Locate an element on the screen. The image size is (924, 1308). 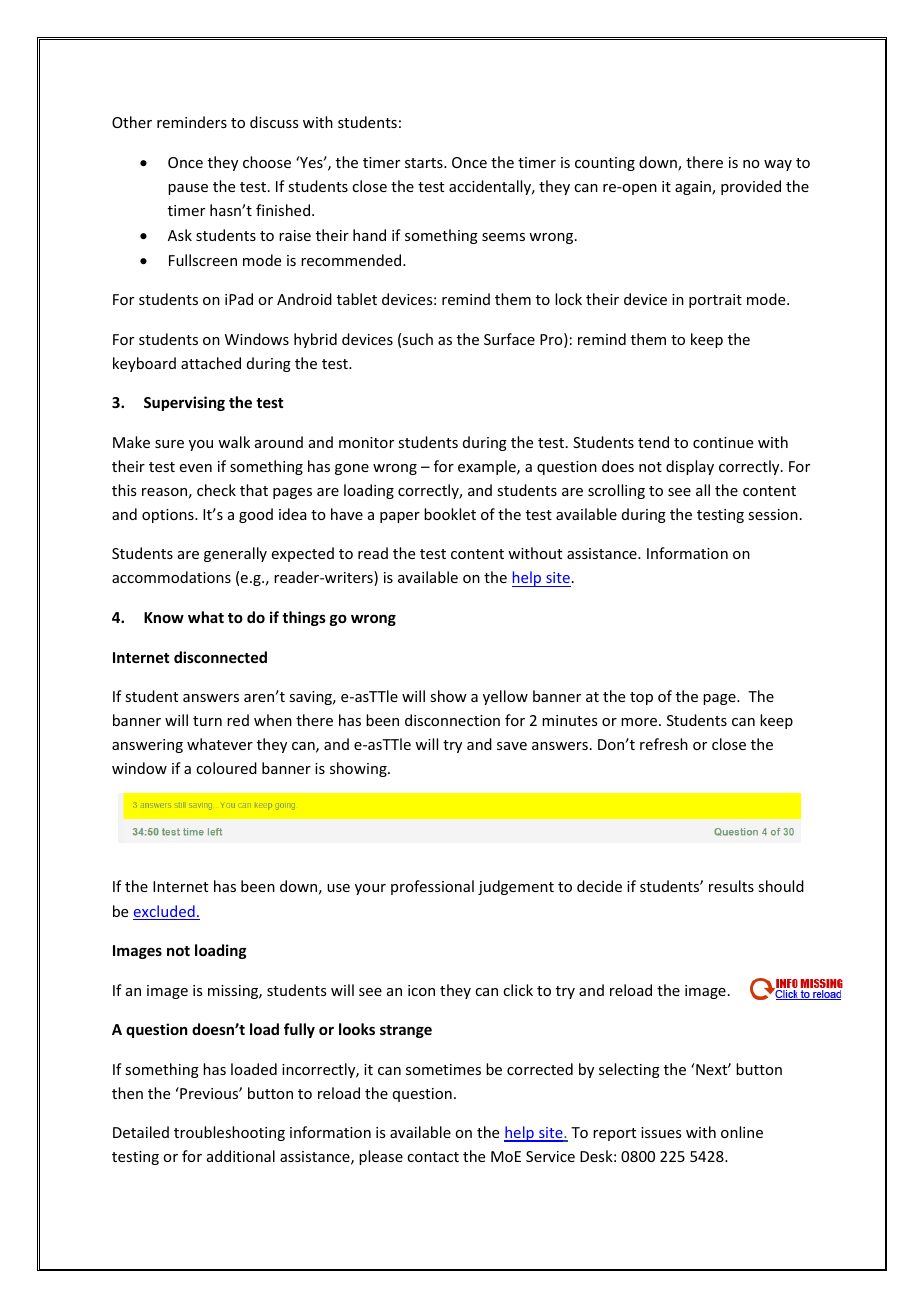
pause is located at coordinates (188, 189).
